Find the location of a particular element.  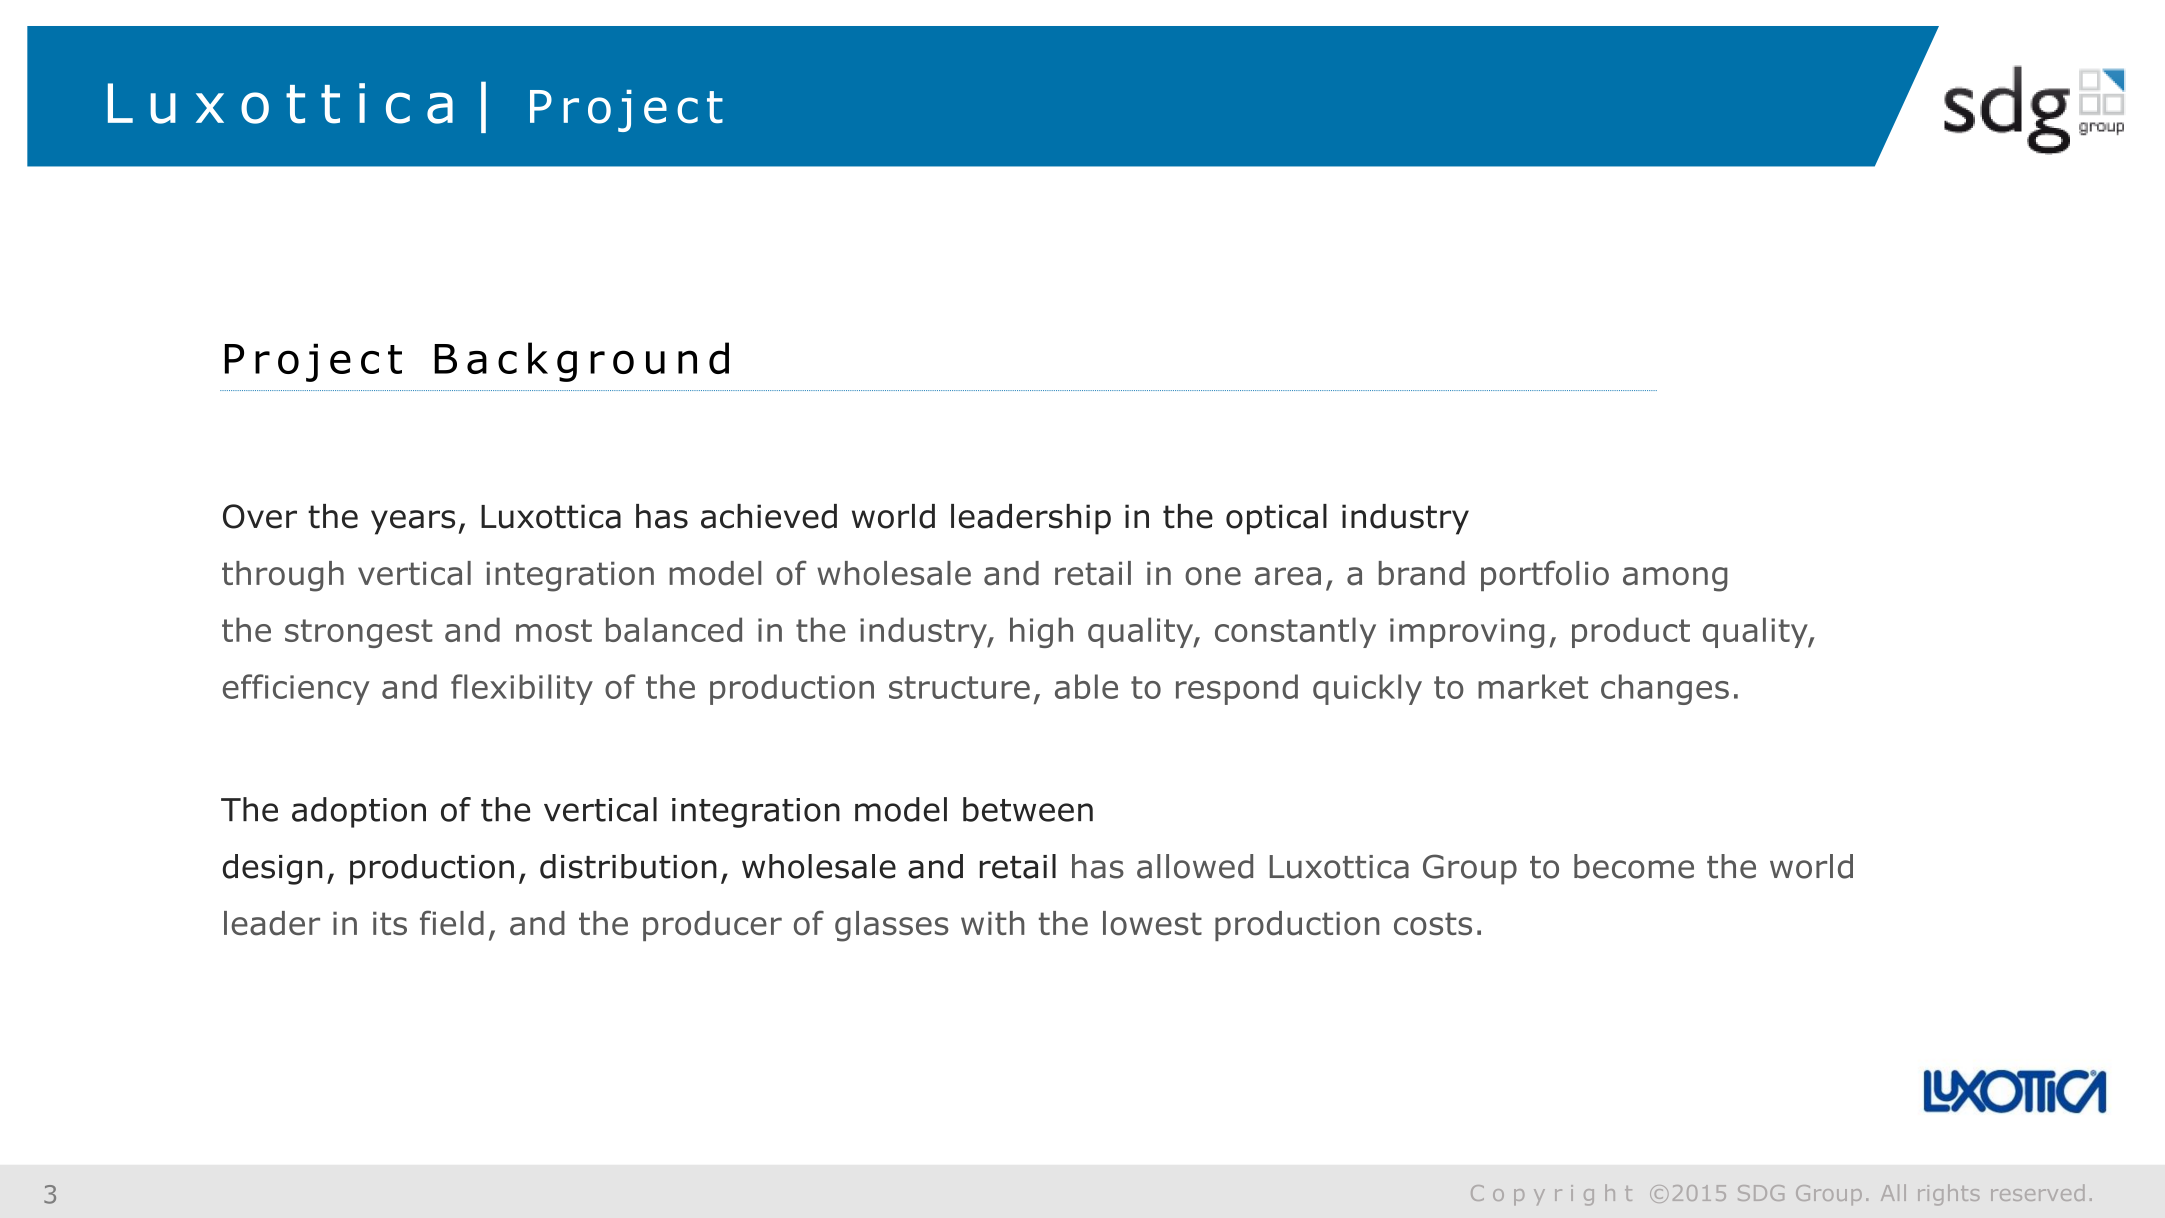

SDG is located at coordinates (1761, 1193).
